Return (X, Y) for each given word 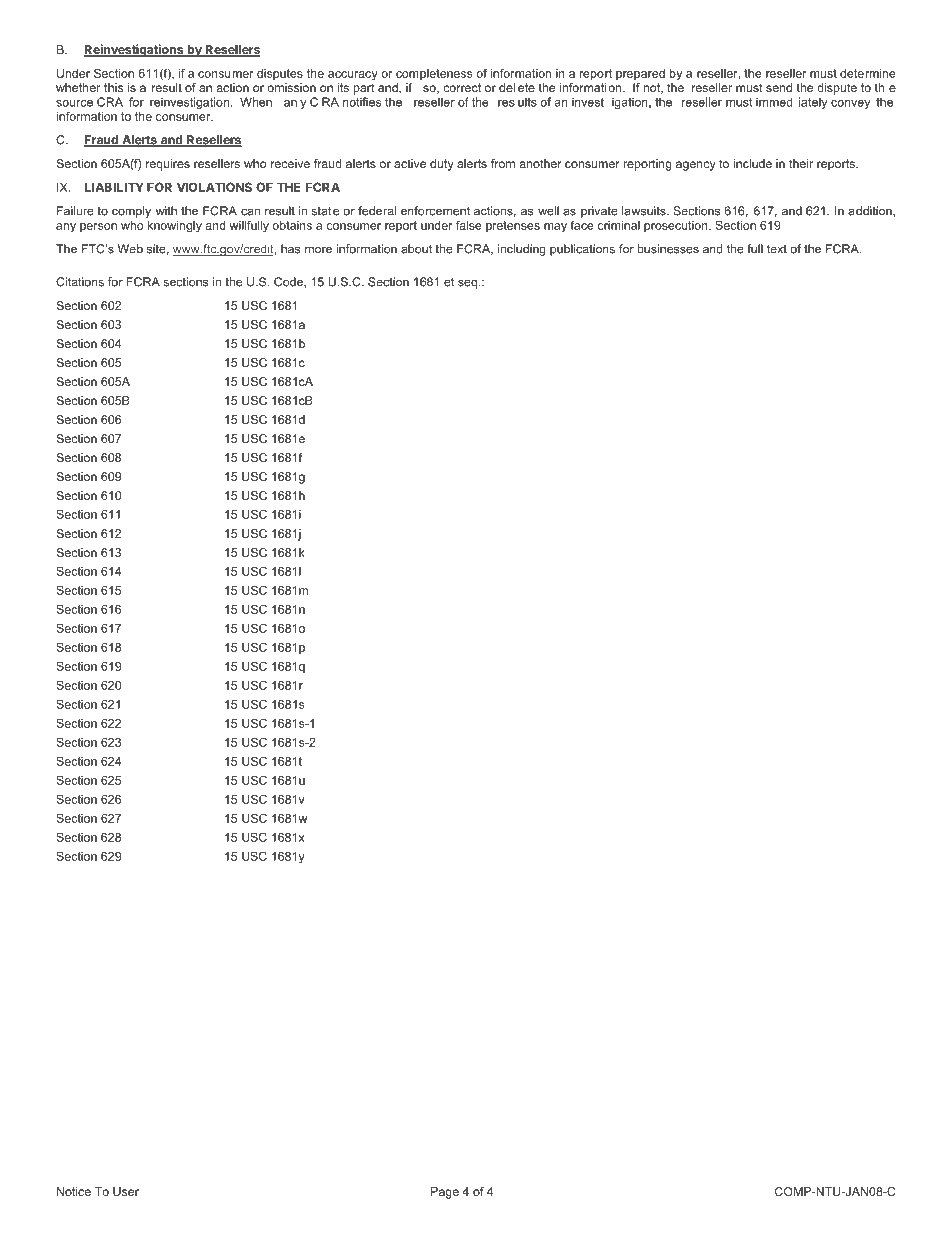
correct (462, 87)
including (522, 250)
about (416, 249)
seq (467, 284)
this (113, 87)
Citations (80, 282)
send (779, 87)
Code (289, 282)
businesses (668, 249)
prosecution (677, 226)
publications (582, 250)
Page (445, 1193)
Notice (74, 1191)
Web (130, 249)
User (126, 1191)
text (777, 249)
